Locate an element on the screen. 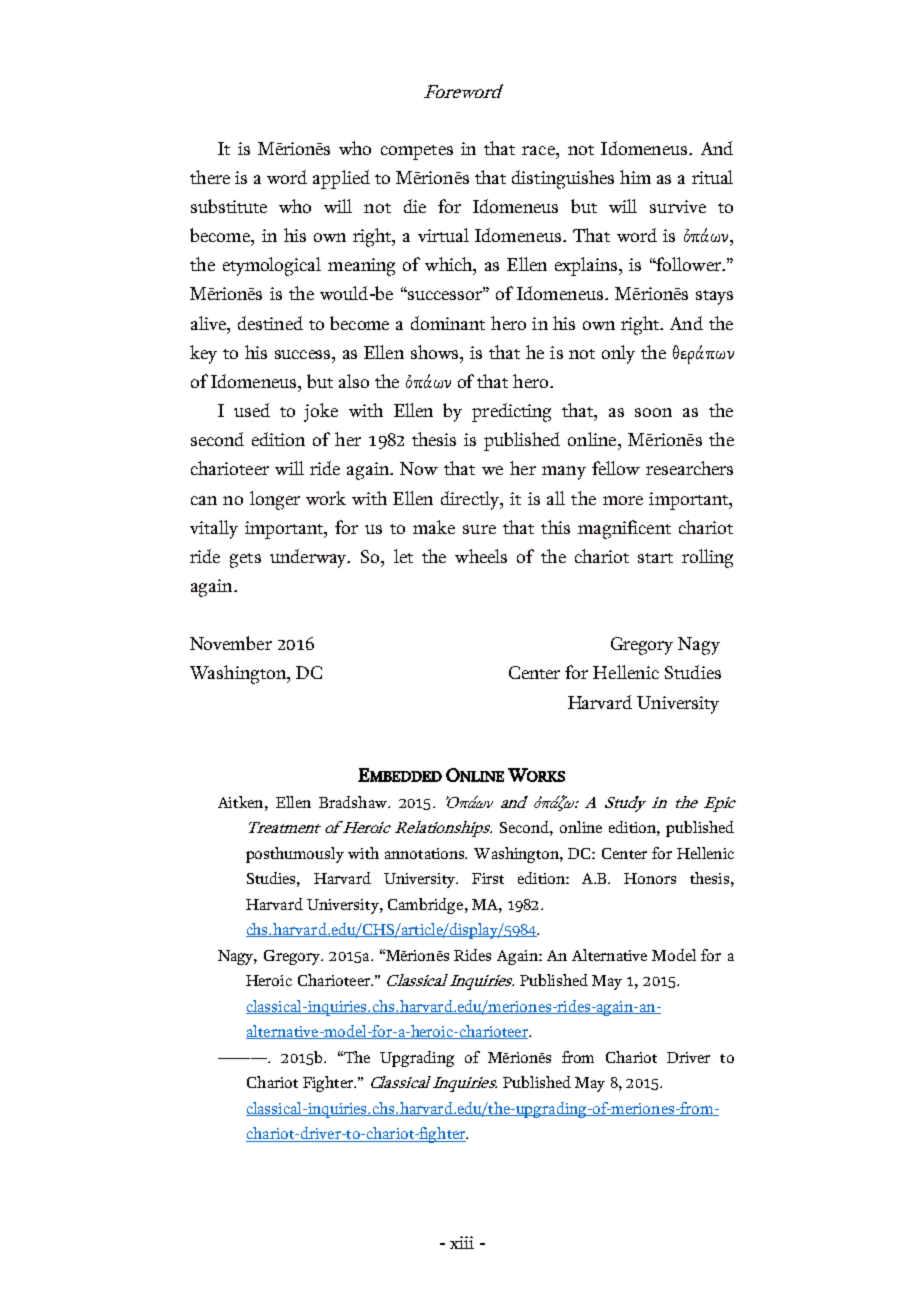 The image size is (924, 1307). substitute is located at coordinates (229, 206).
